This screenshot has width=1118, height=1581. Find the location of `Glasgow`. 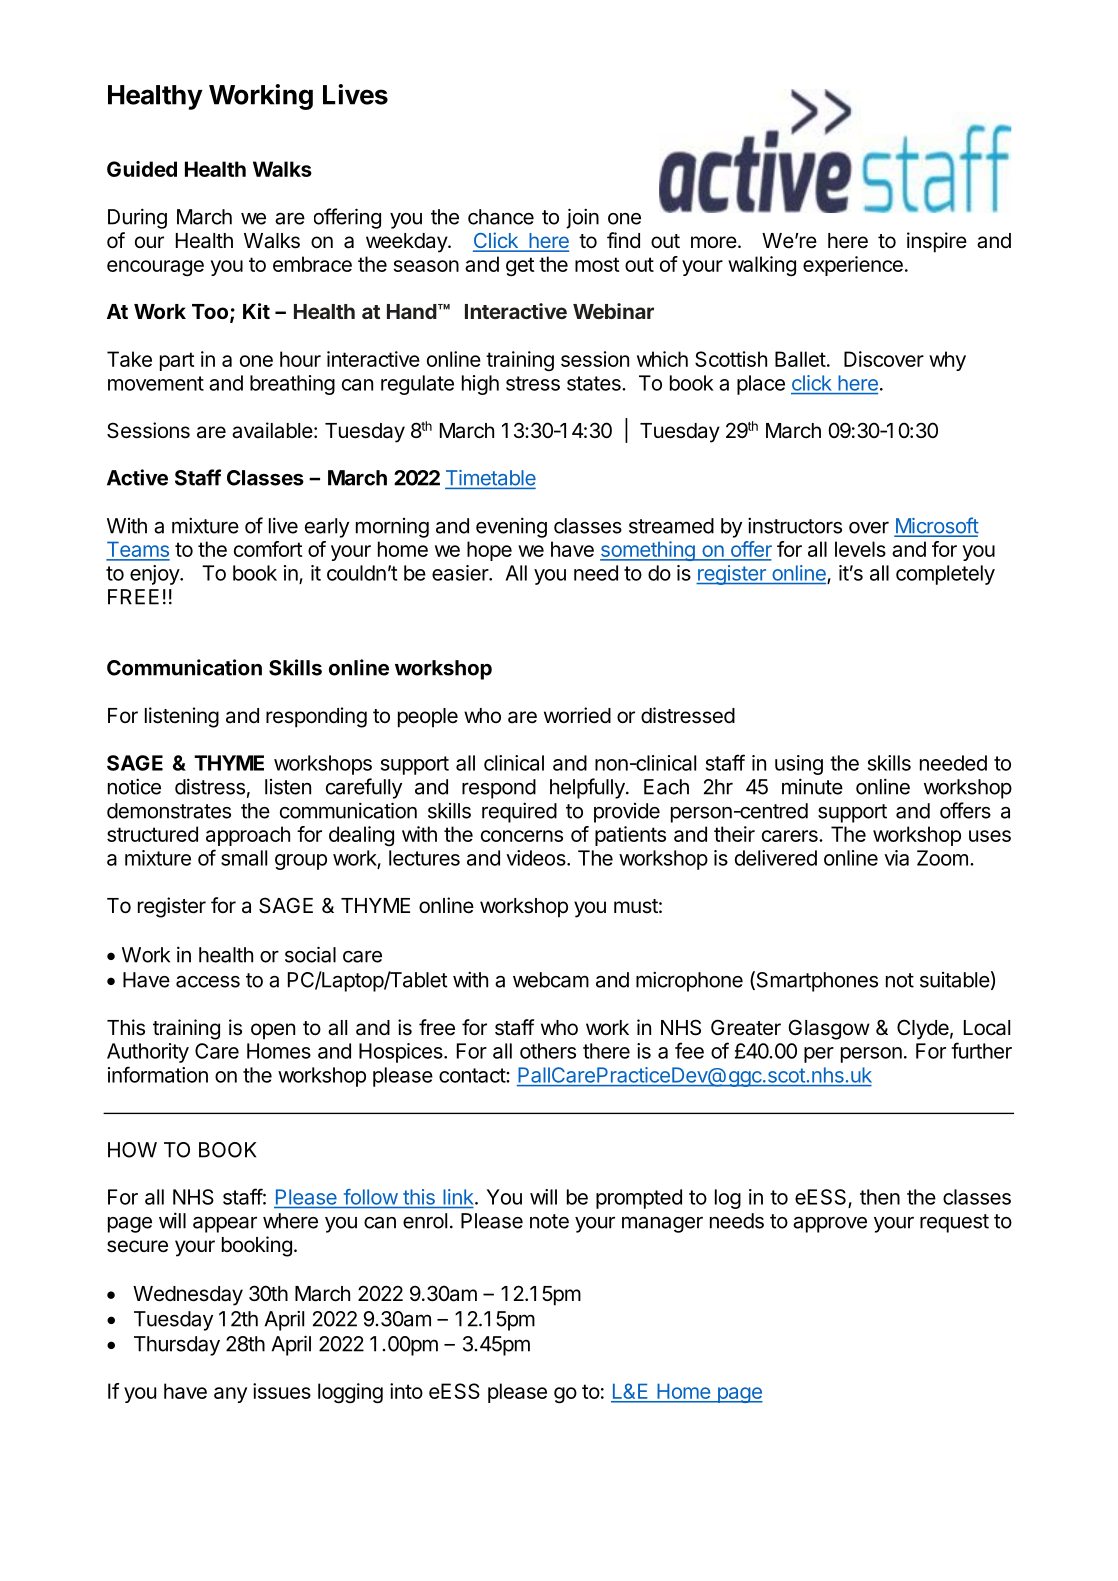

Glasgow is located at coordinates (829, 1029).
